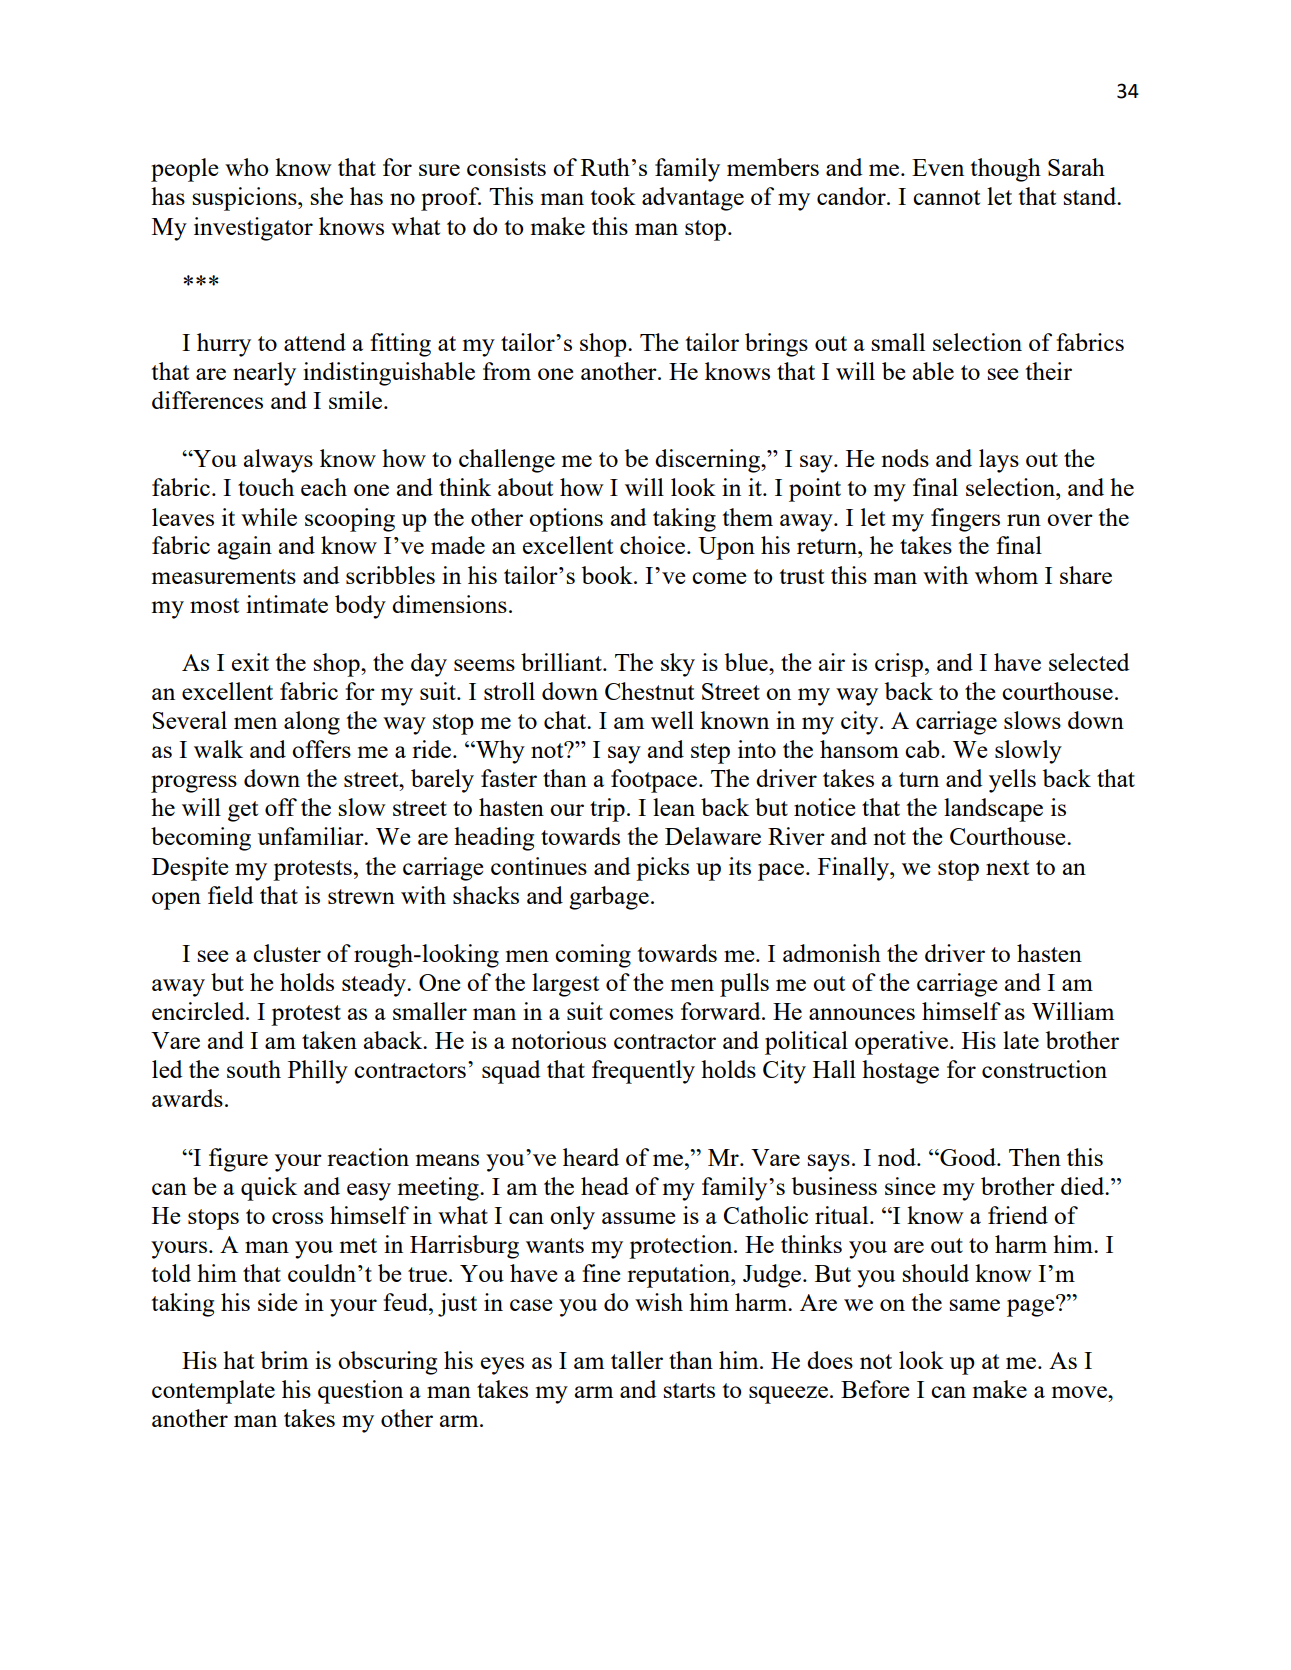 Image resolution: width=1291 pixels, height=1670 pixels. Describe the element at coordinates (287, 604) in the document. I see `intimate` at that location.
